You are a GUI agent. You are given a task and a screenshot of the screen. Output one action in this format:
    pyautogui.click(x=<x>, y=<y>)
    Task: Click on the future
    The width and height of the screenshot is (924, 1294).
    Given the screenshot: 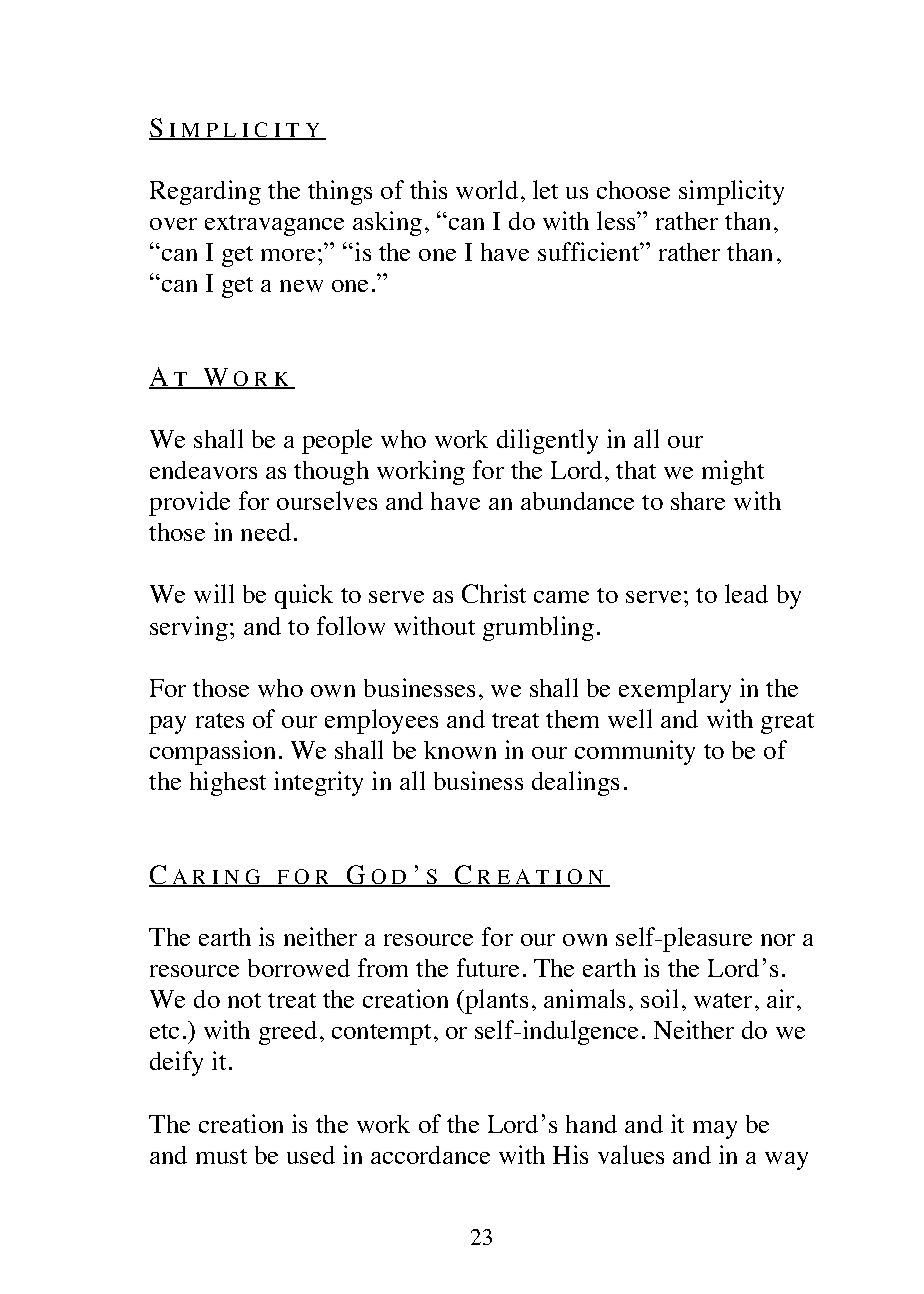 What is the action you would take?
    pyautogui.click(x=488, y=967)
